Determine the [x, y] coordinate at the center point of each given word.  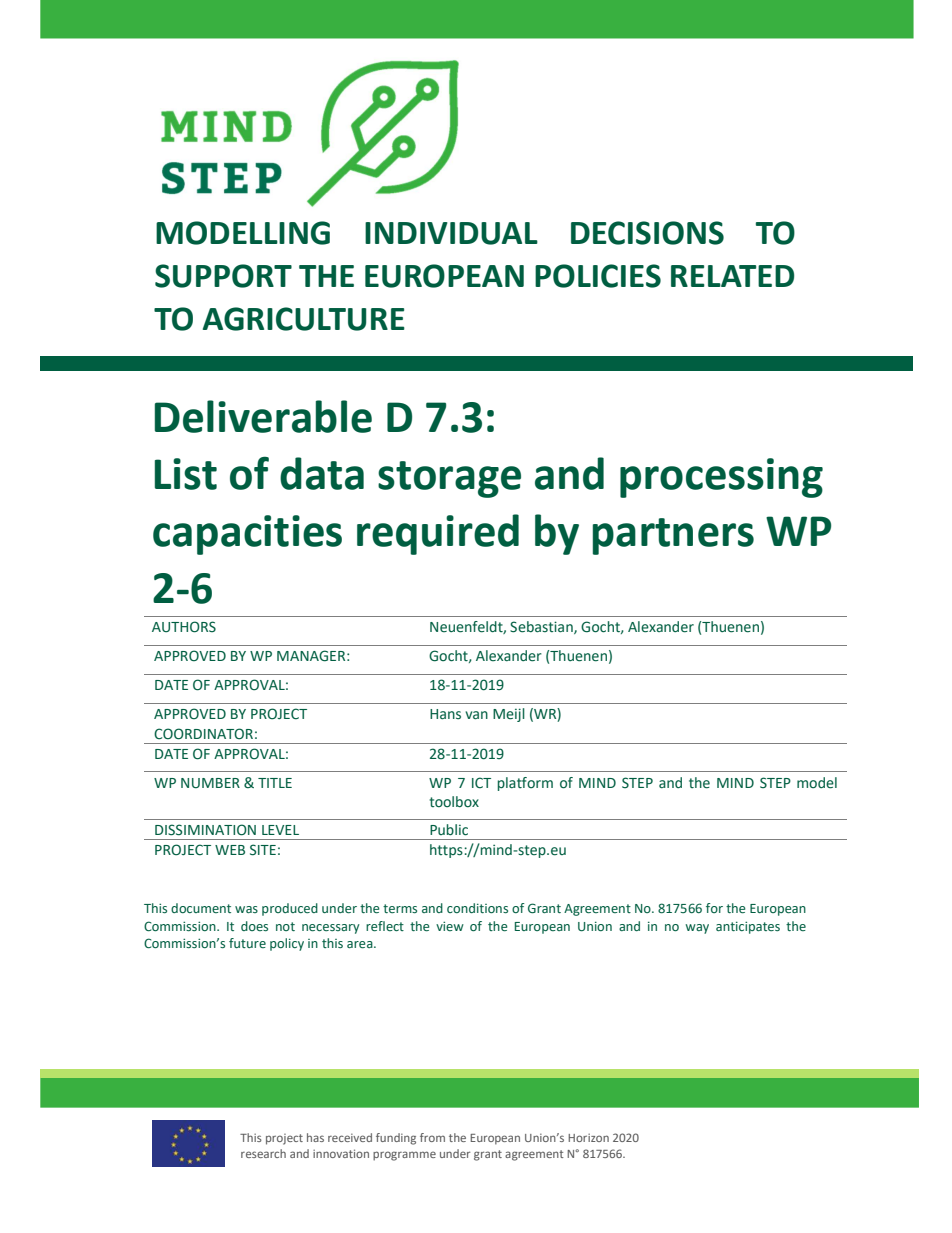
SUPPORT [223, 276]
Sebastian [542, 627]
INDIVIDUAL [451, 233]
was [246, 909]
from [432, 1137]
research [263, 1153]
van [476, 715]
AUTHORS [184, 627]
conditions [477, 908]
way [697, 929]
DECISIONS [647, 233]
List [186, 474]
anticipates [748, 927]
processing [721, 478]
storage [449, 479]
